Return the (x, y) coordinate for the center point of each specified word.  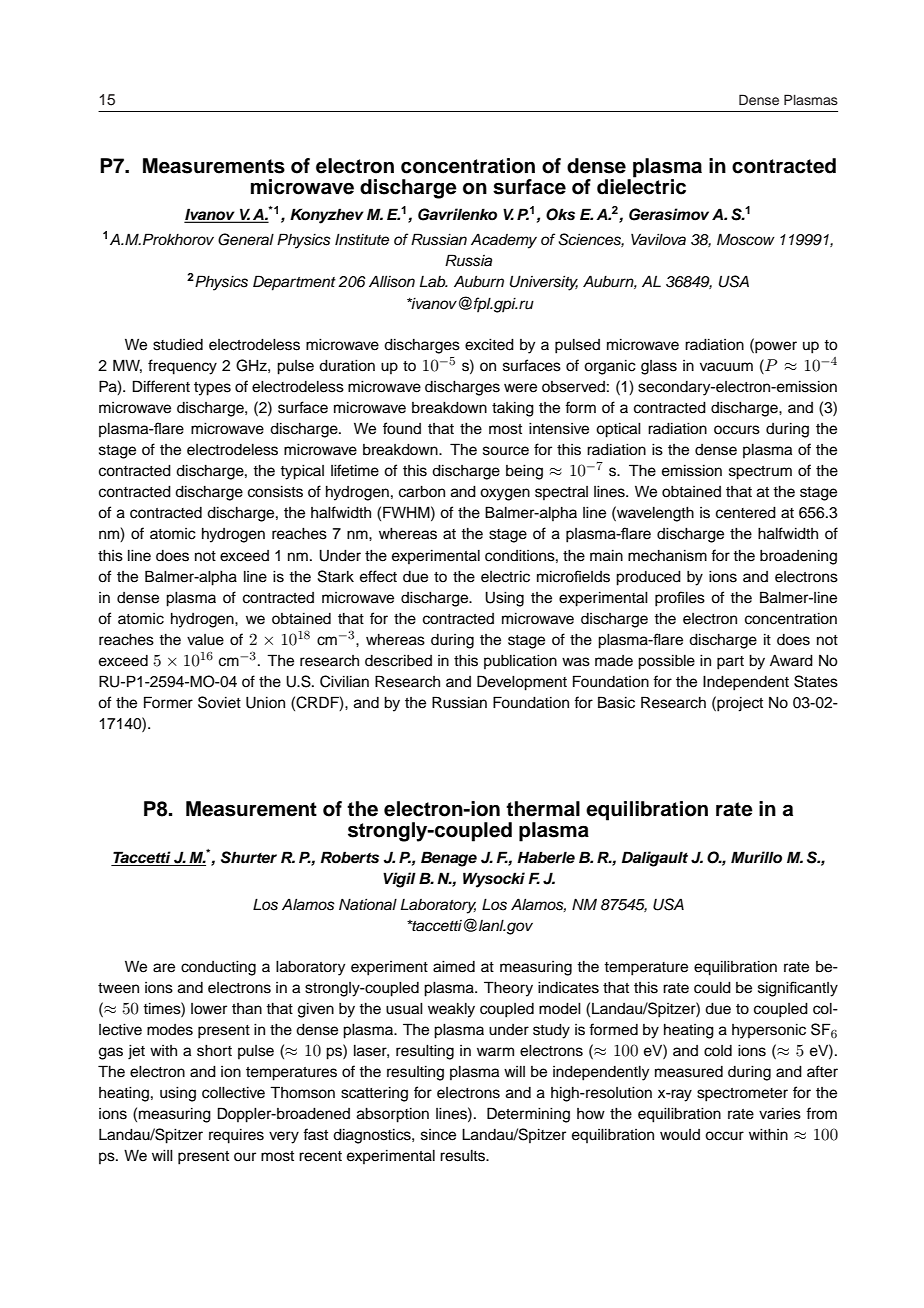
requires (236, 1136)
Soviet (219, 702)
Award (791, 661)
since (438, 1135)
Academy (504, 241)
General (246, 239)
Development (522, 683)
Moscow (746, 239)
